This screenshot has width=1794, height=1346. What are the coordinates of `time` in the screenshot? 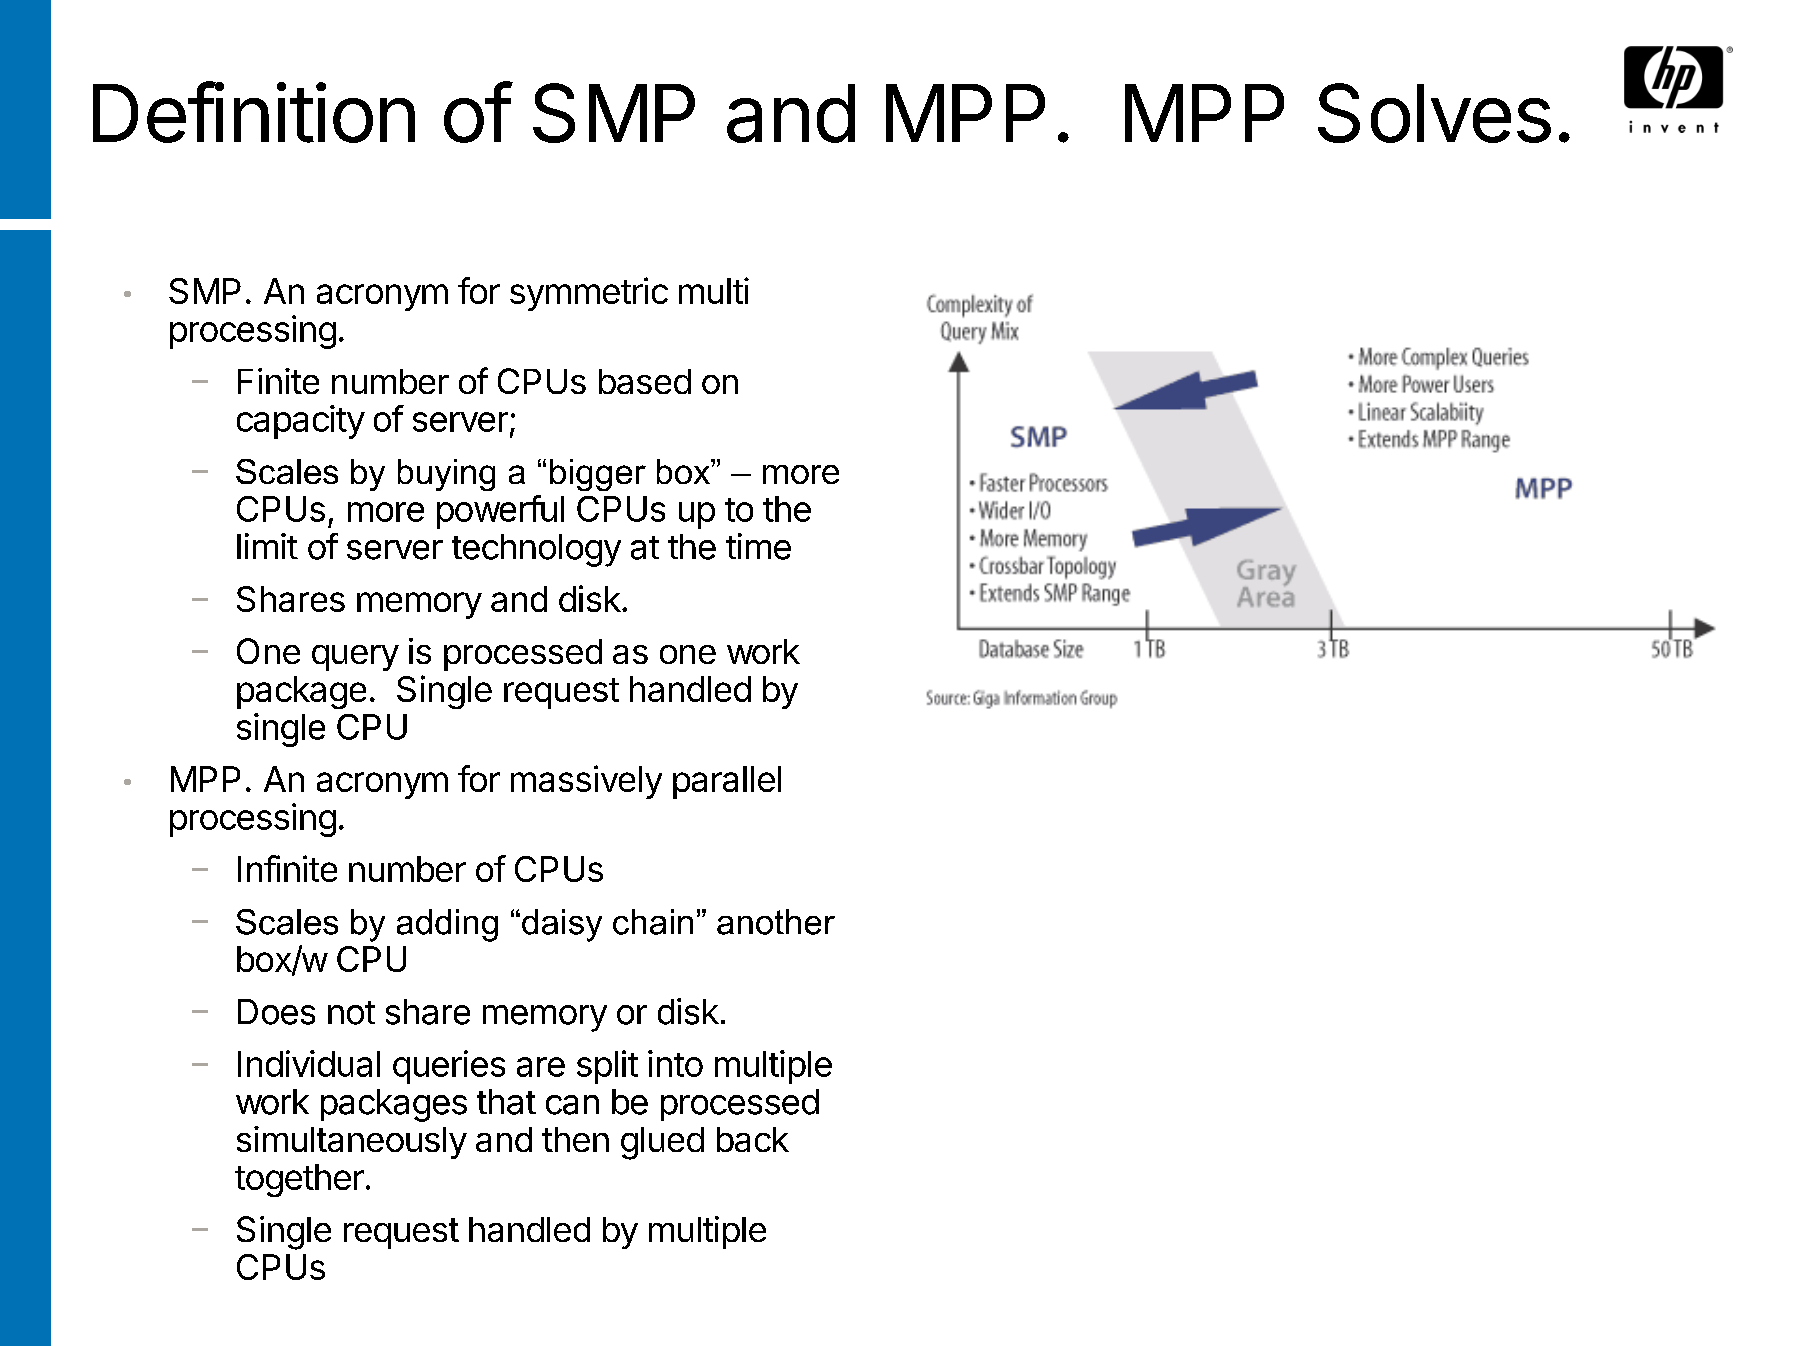 It's located at (758, 546).
